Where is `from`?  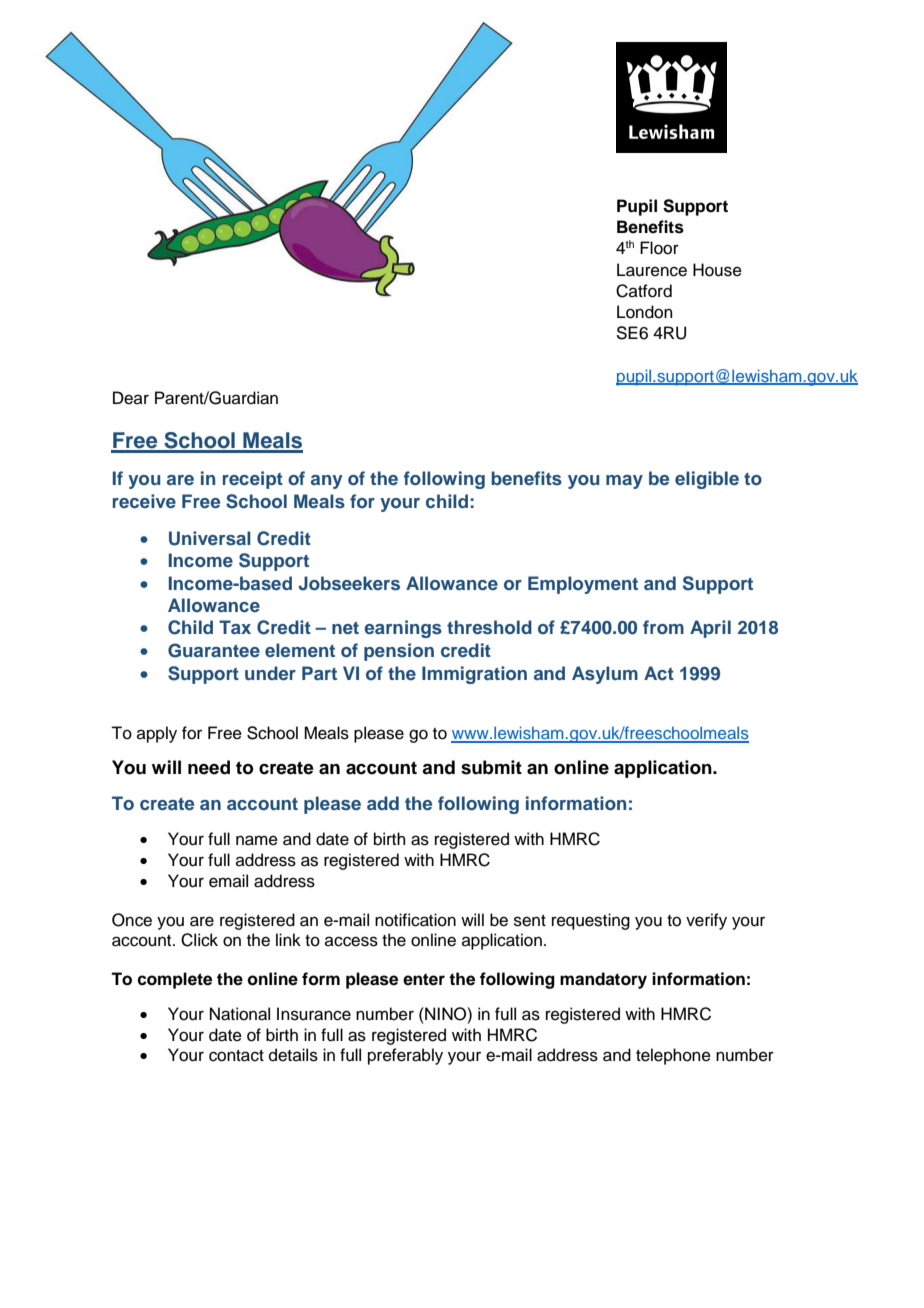
from is located at coordinates (663, 627).
